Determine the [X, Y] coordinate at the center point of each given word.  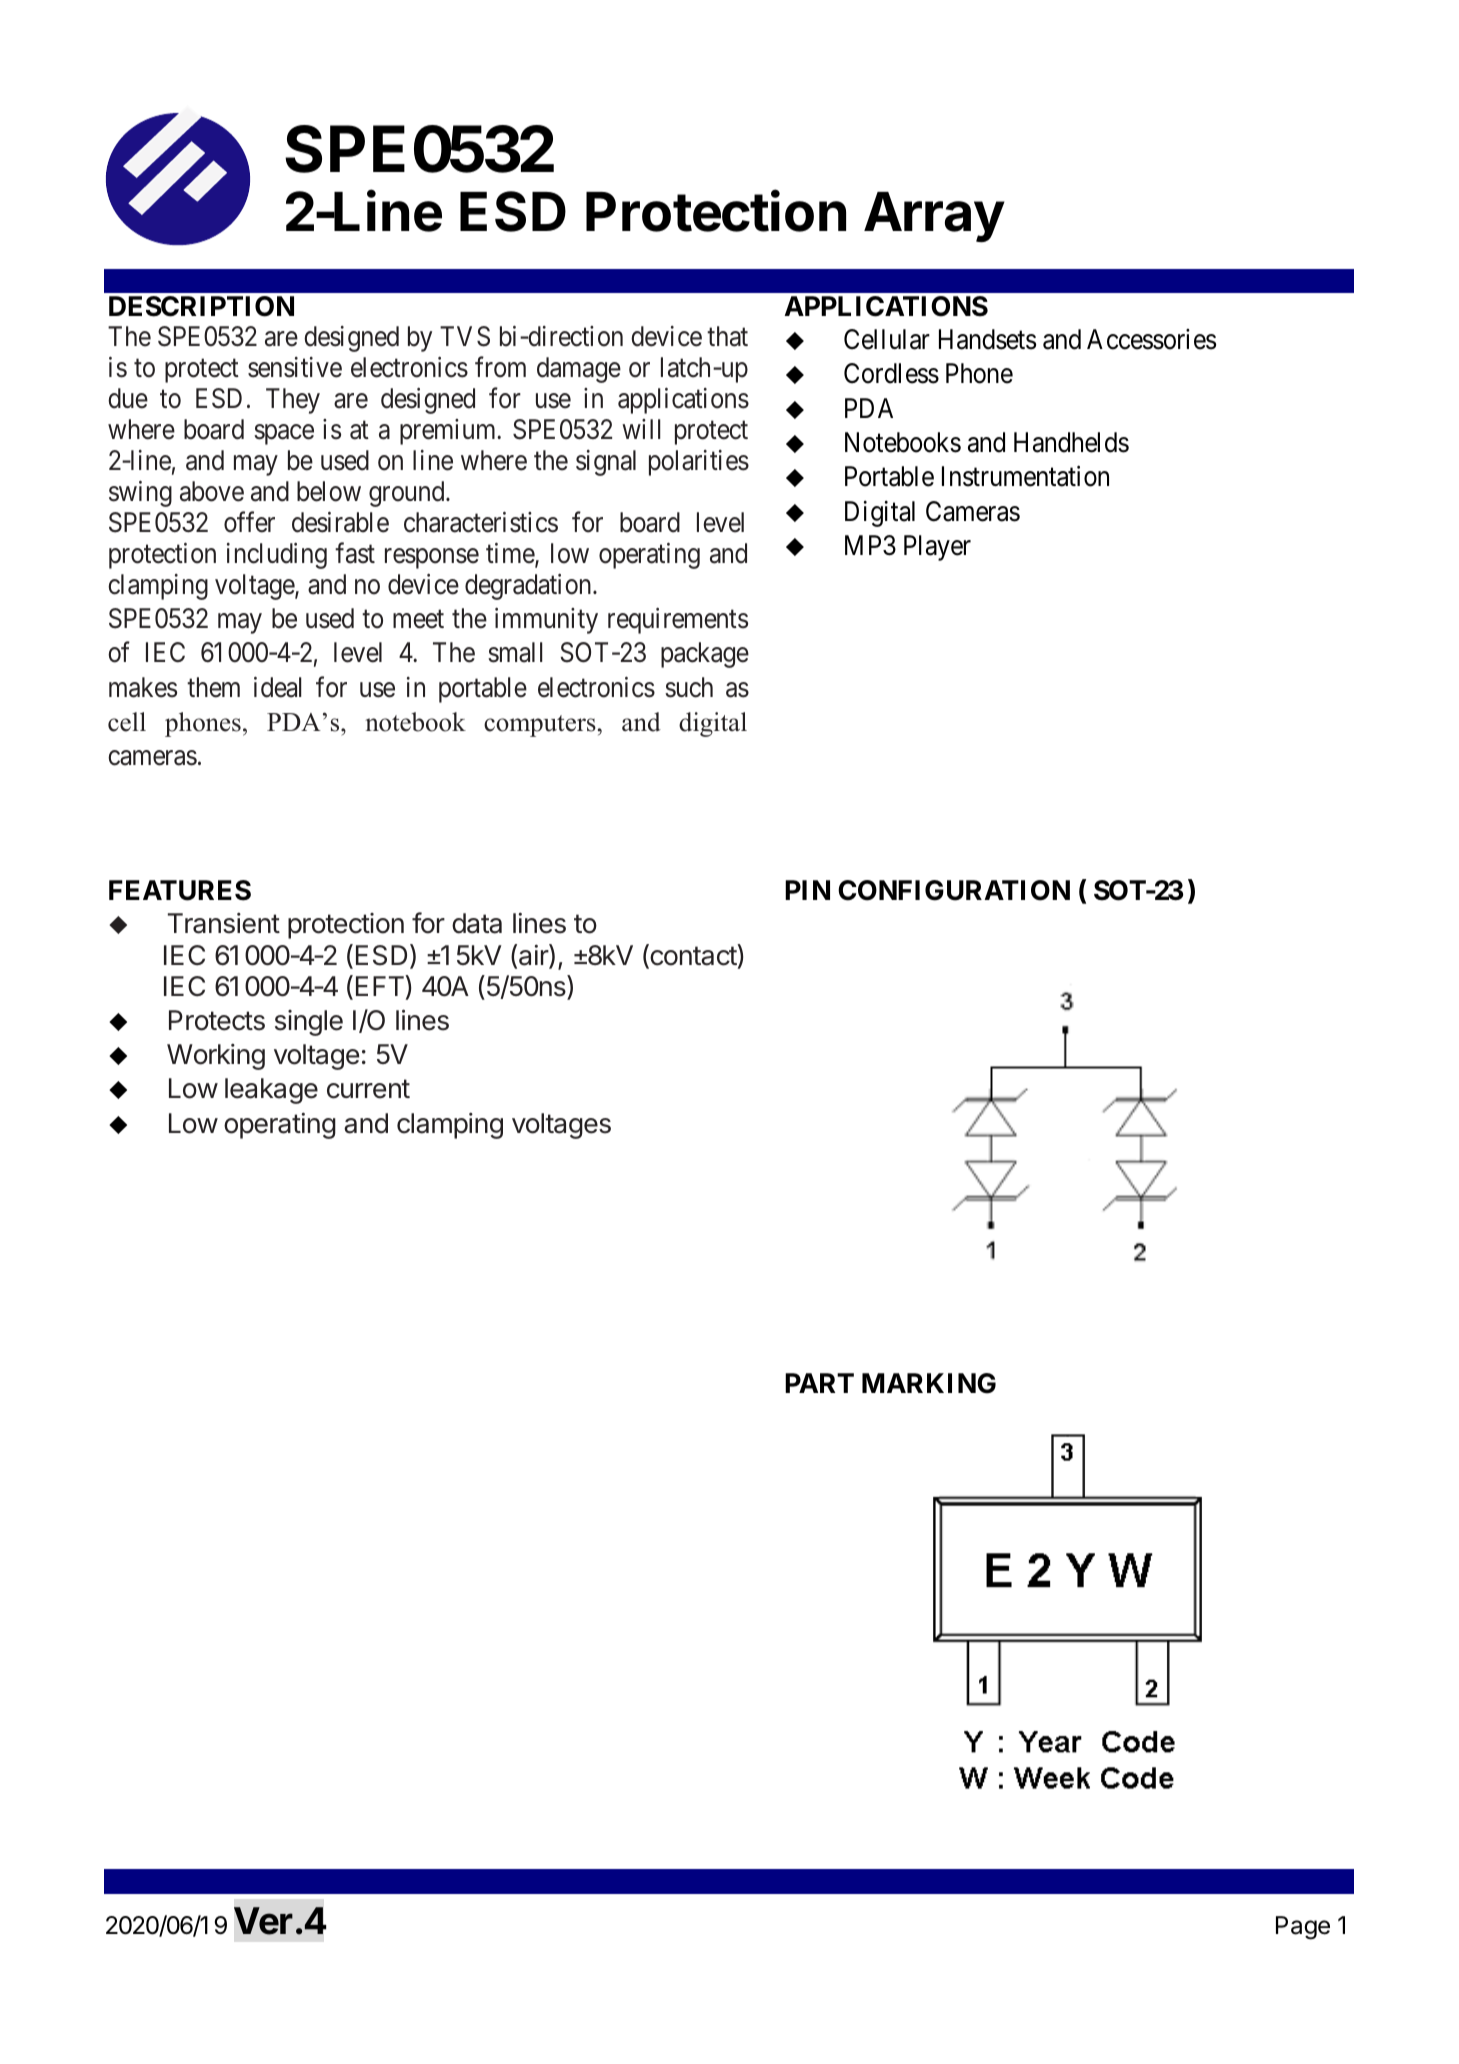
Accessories [1151, 339]
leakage [271, 1091]
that [727, 336]
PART [819, 1383]
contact [693, 957]
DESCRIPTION [201, 306]
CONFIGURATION [954, 890]
